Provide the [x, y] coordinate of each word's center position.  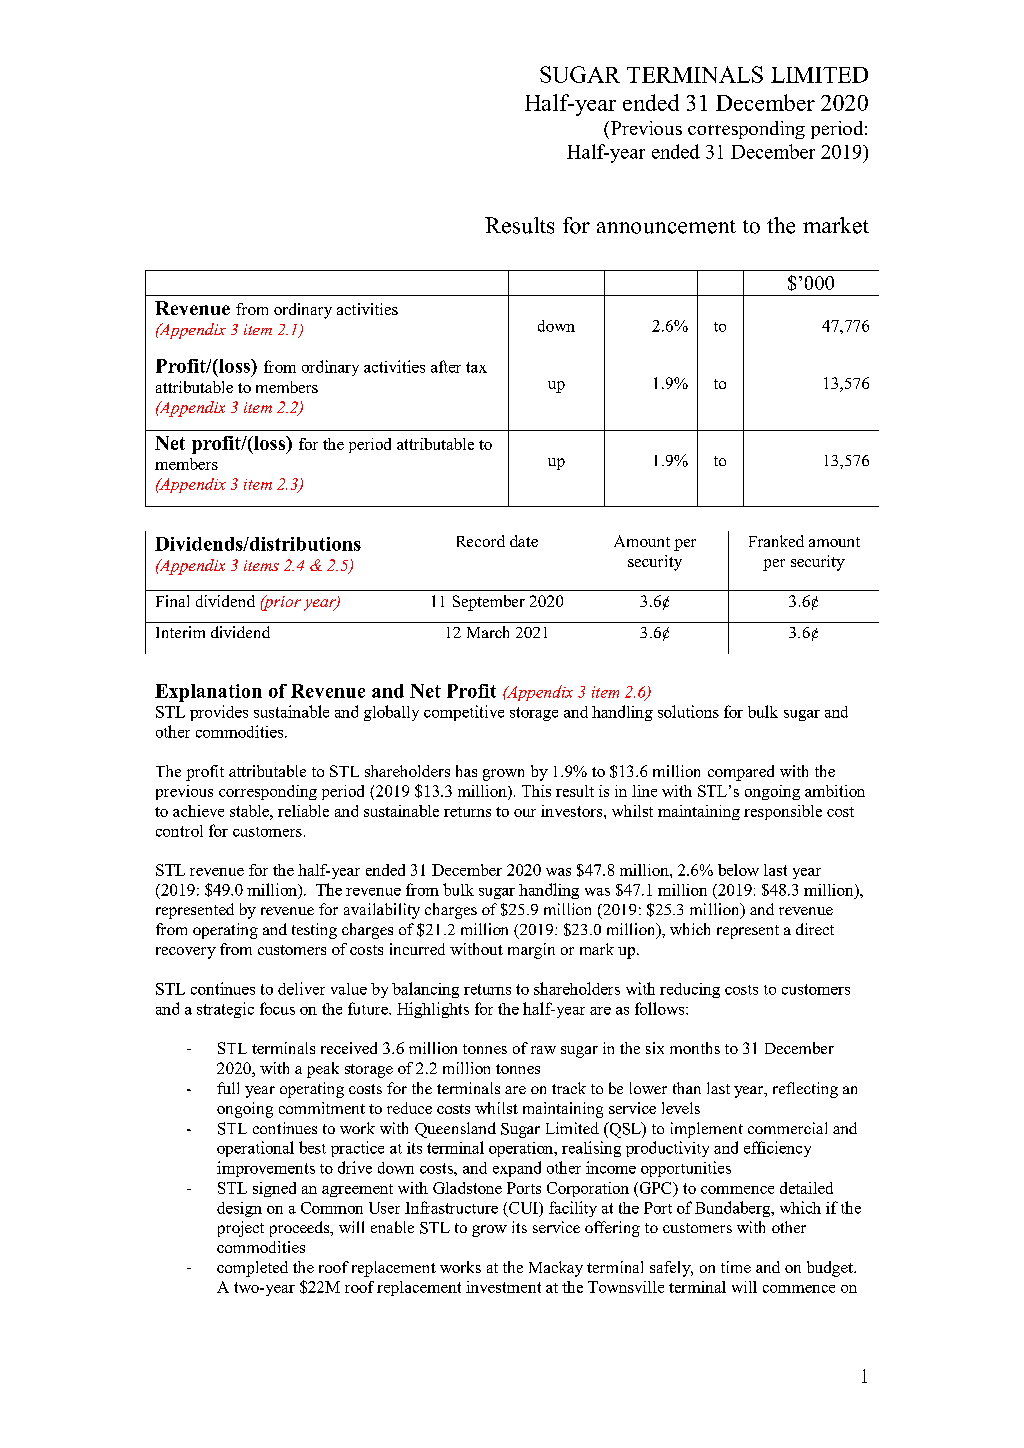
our [525, 813]
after [446, 366]
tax [476, 367]
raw [543, 1050]
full [228, 1088]
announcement [666, 227]
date [524, 541]
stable [250, 811]
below [738, 870]
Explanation [208, 693]
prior [281, 603]
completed [252, 1269]
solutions [688, 711]
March [488, 632]
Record [481, 541]
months [695, 1048]
